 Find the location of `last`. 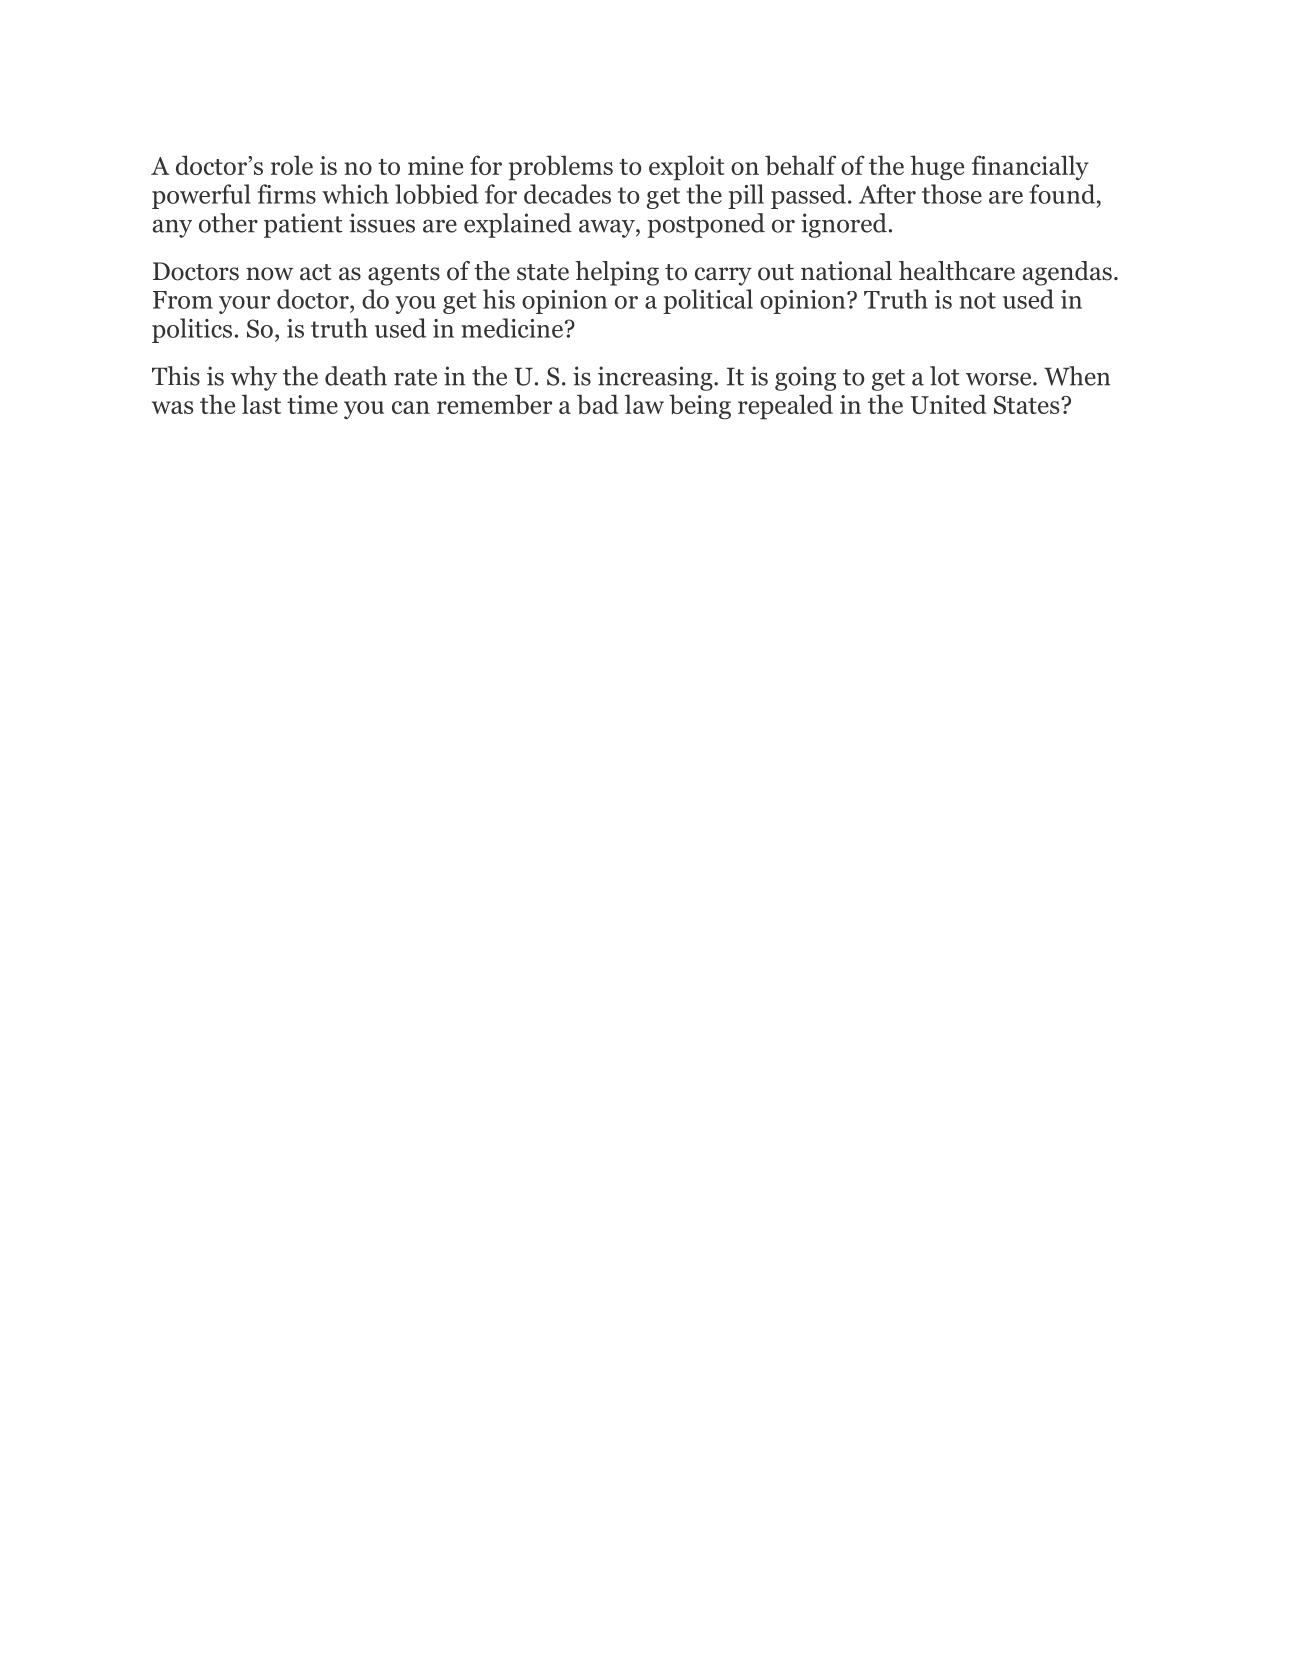

last is located at coordinates (261, 404).
